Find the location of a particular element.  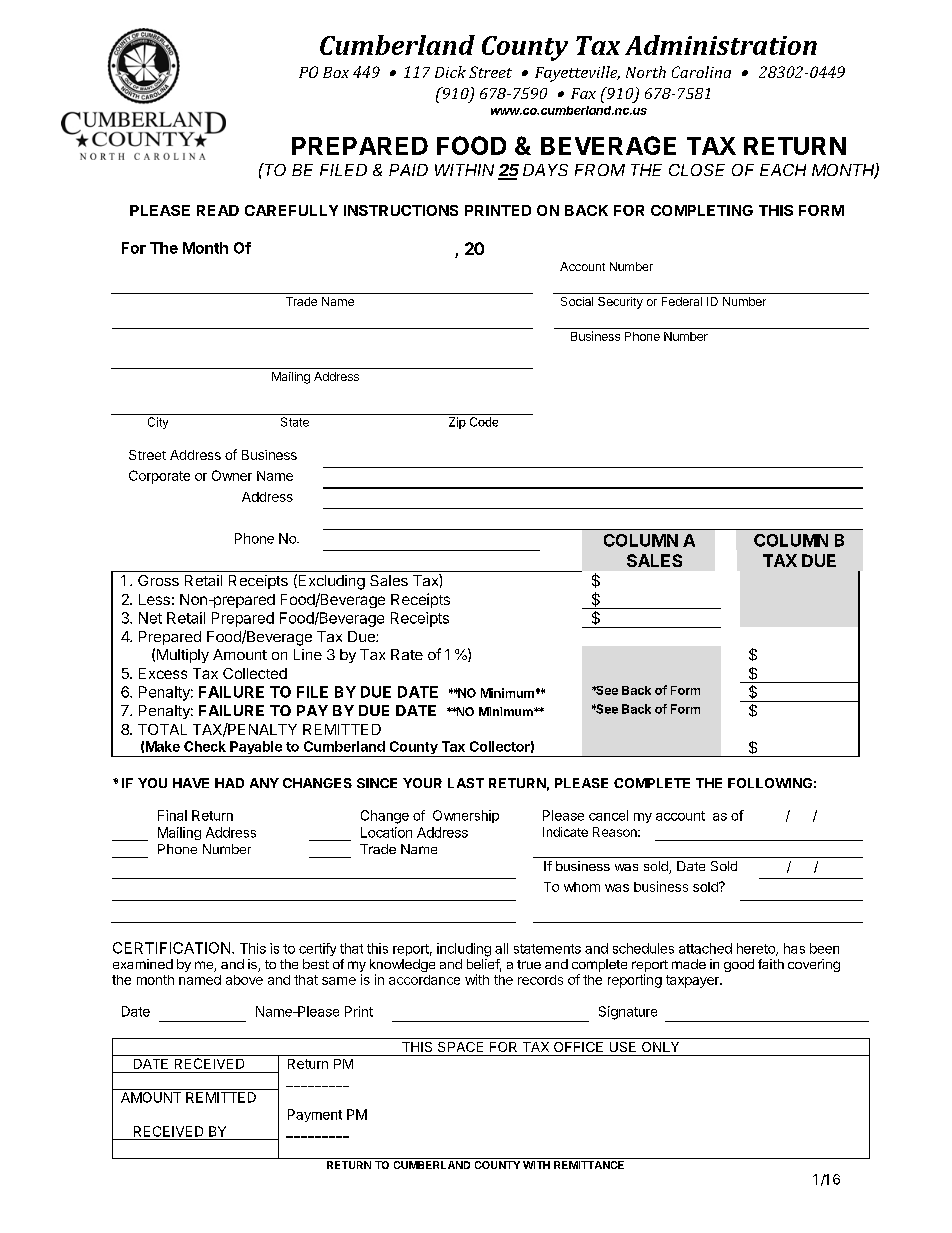

City is located at coordinates (158, 423).
